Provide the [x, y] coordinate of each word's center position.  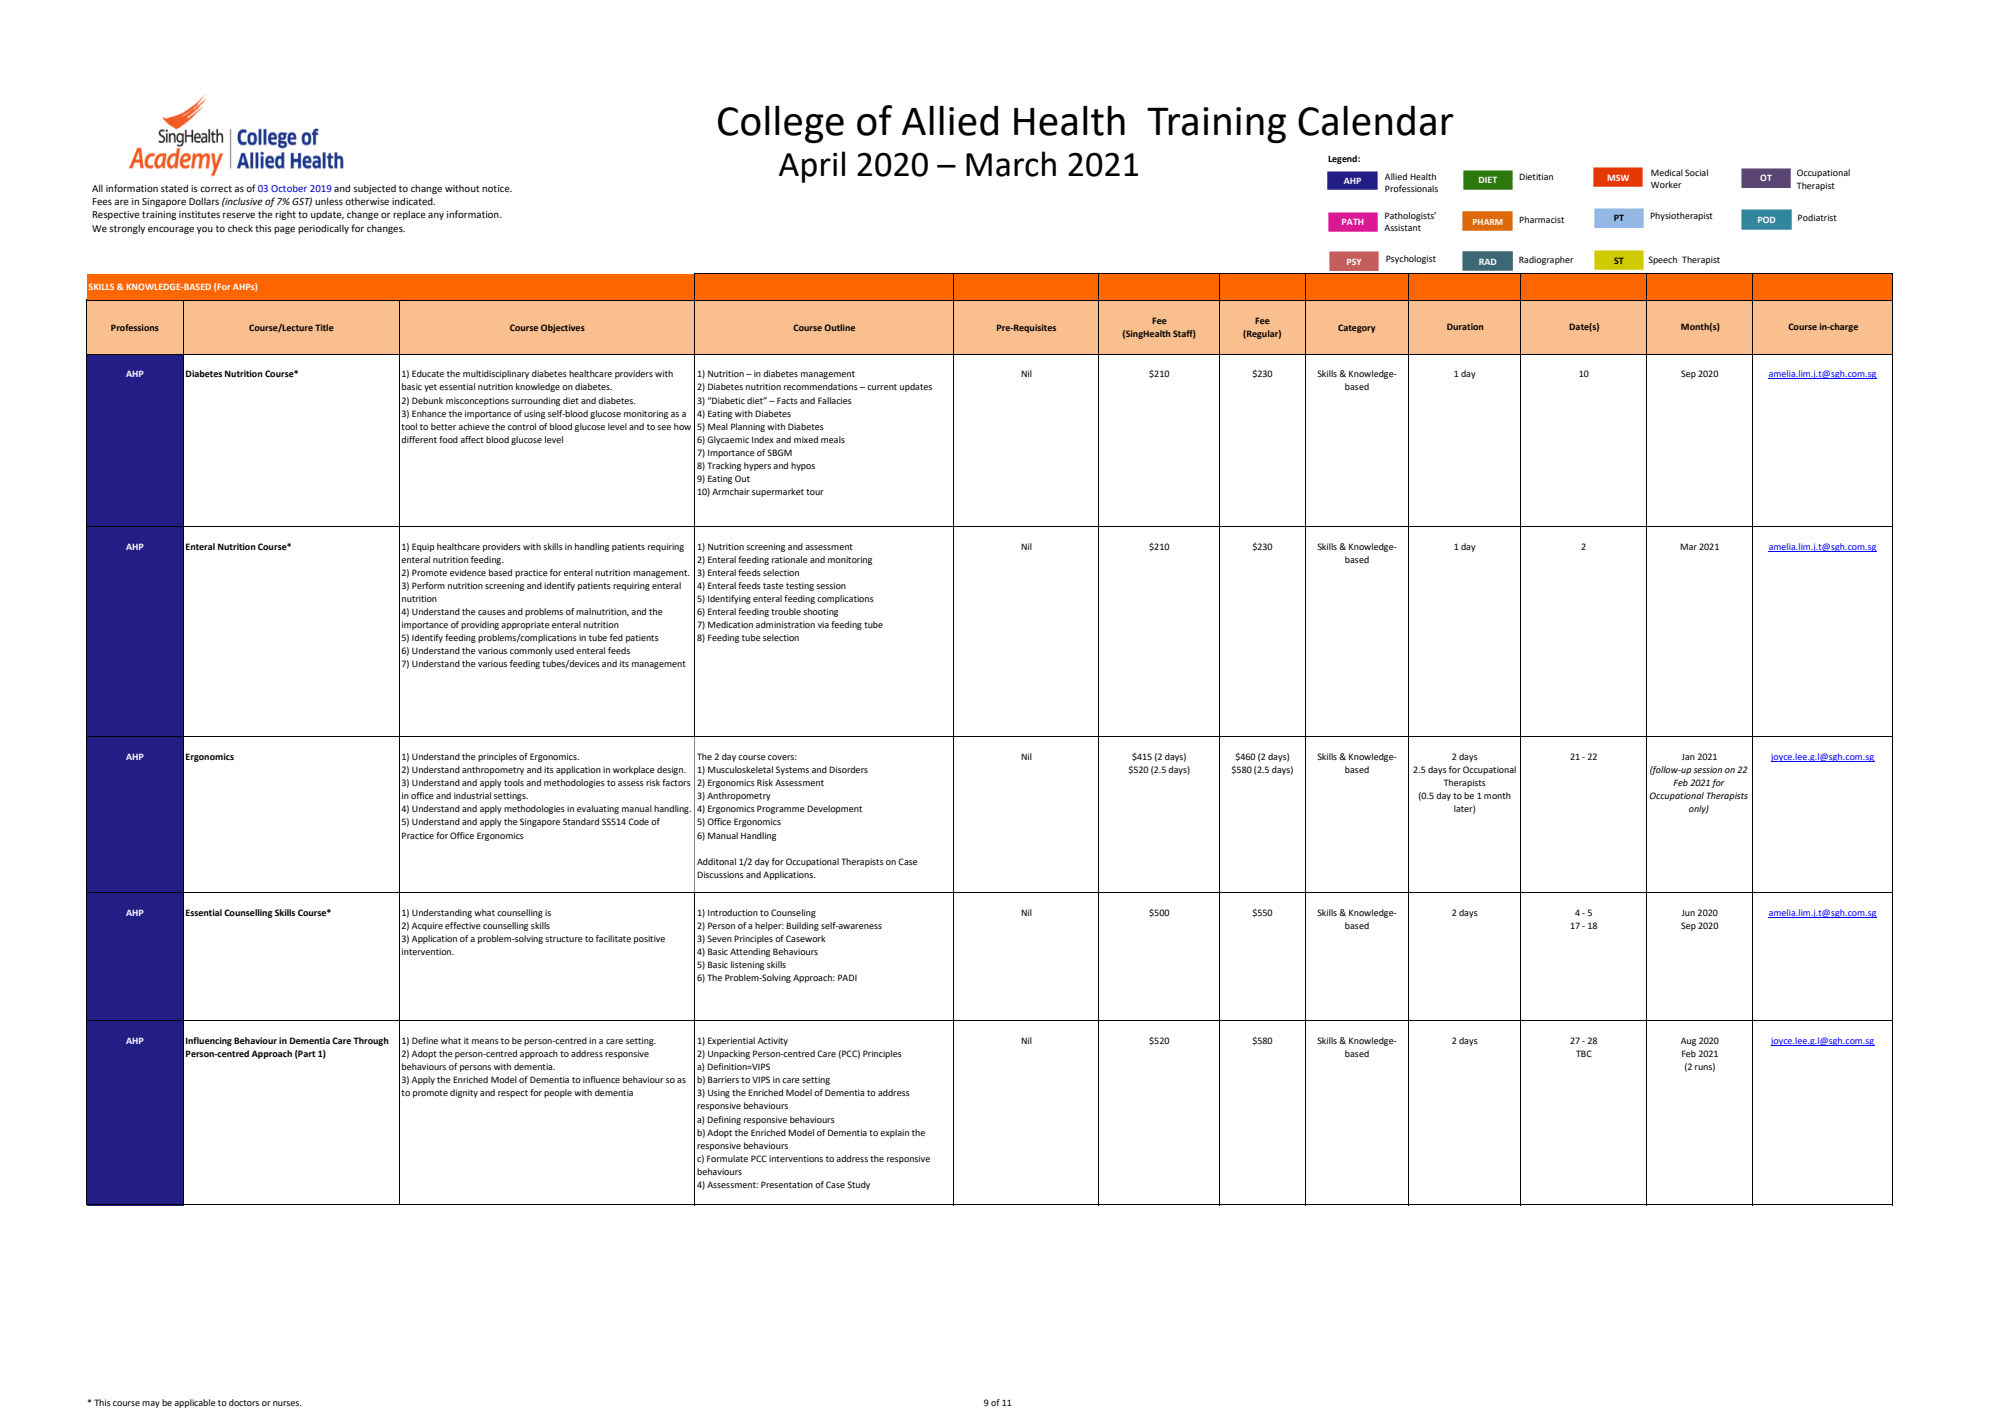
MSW [1618, 177]
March [1011, 164]
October [289, 188]
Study [858, 1185]
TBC [1584, 1053]
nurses [287, 1403]
